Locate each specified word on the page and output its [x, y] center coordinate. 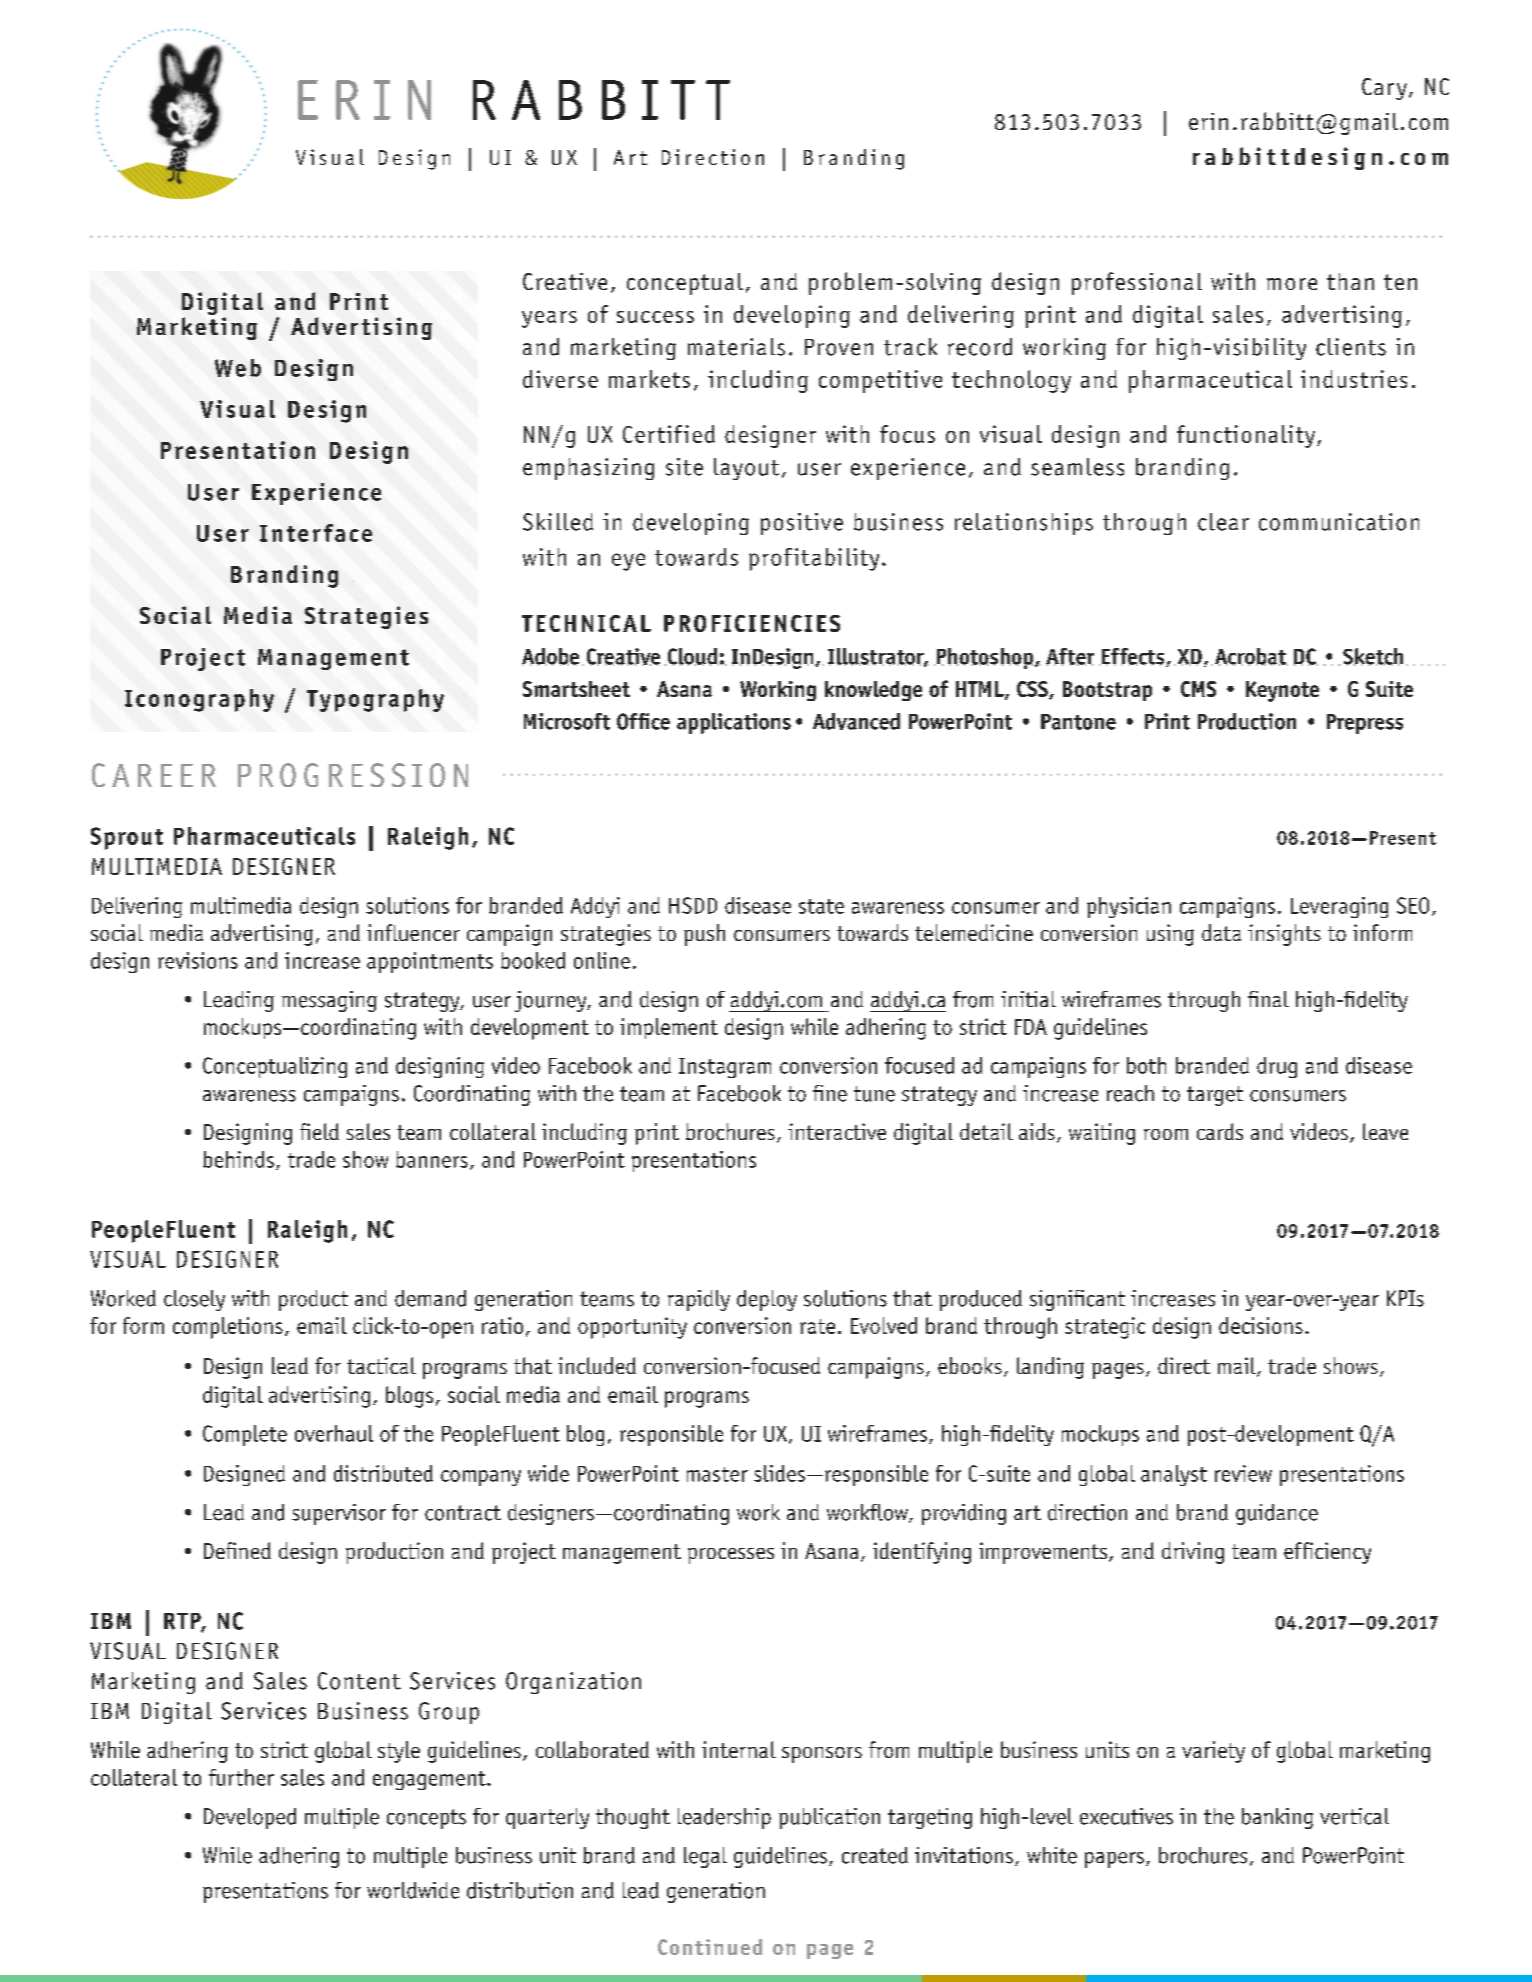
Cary [1384, 89]
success [655, 317]
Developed [250, 1818]
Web [238, 368]
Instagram [725, 1068]
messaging [329, 1001]
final [1268, 999]
